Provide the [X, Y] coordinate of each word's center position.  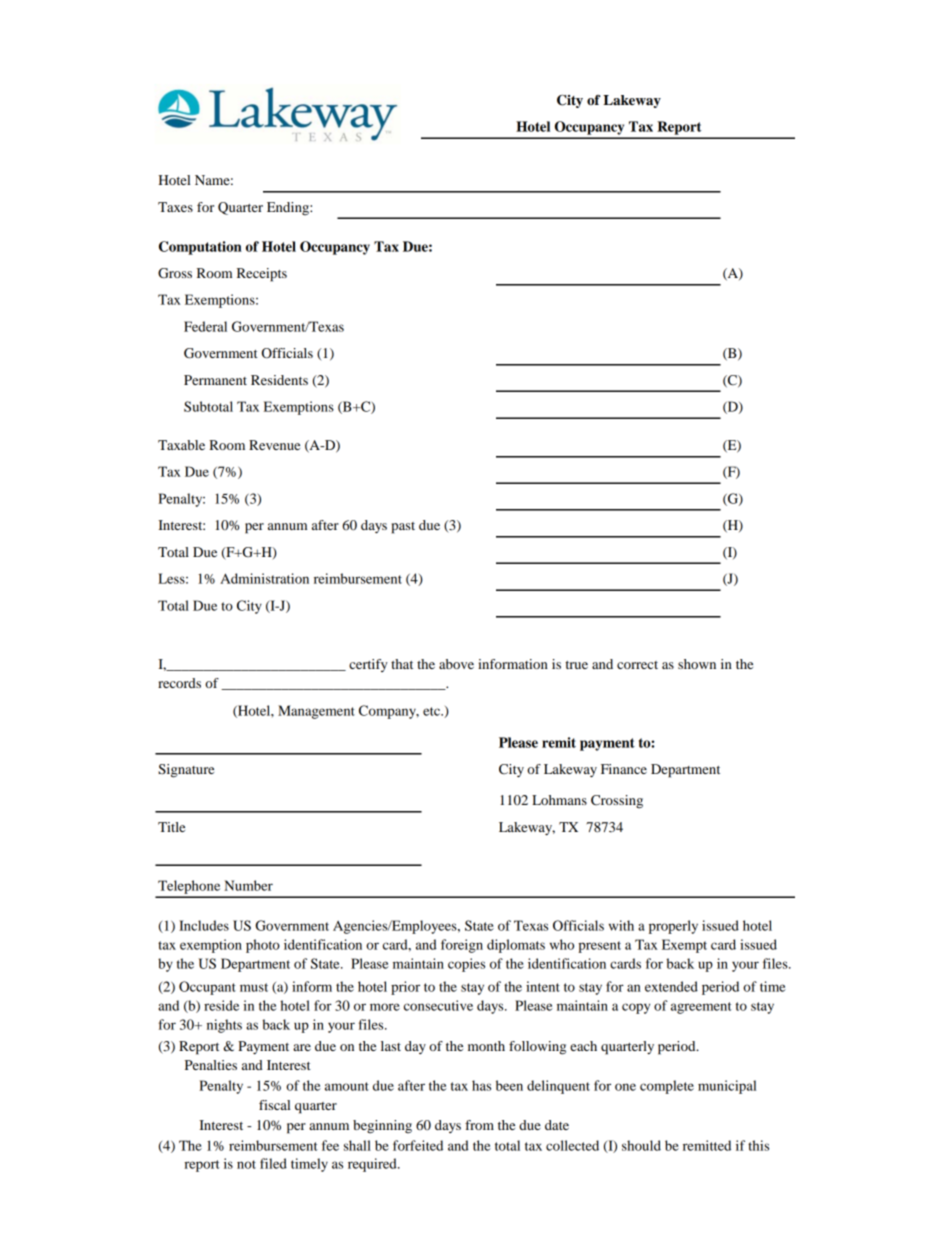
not [246, 1164]
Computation [200, 248]
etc [432, 711]
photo [263, 946]
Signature [186, 771]
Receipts [262, 275]
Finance [624, 769]
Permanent [215, 380]
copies [466, 965]
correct [637, 665]
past [403, 528]
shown [697, 664]
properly [673, 927]
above [456, 664]
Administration [264, 578]
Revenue [274, 445]
